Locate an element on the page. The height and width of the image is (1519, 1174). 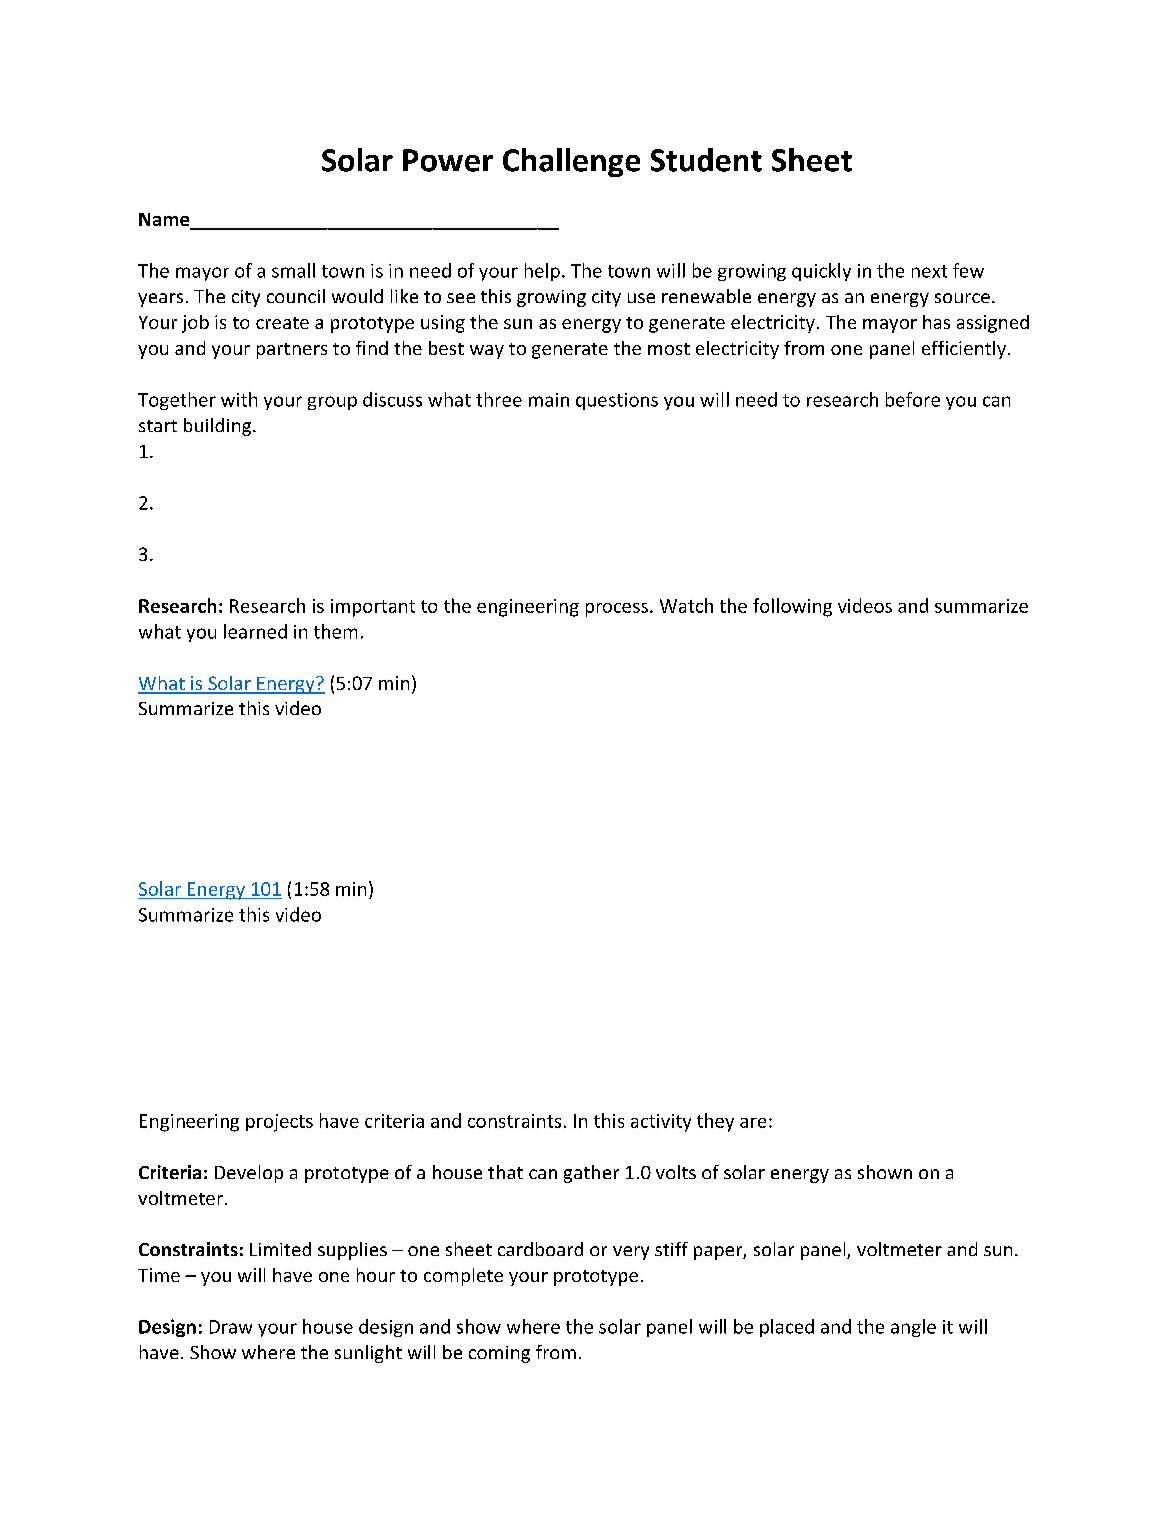
Draw is located at coordinates (231, 1327).
